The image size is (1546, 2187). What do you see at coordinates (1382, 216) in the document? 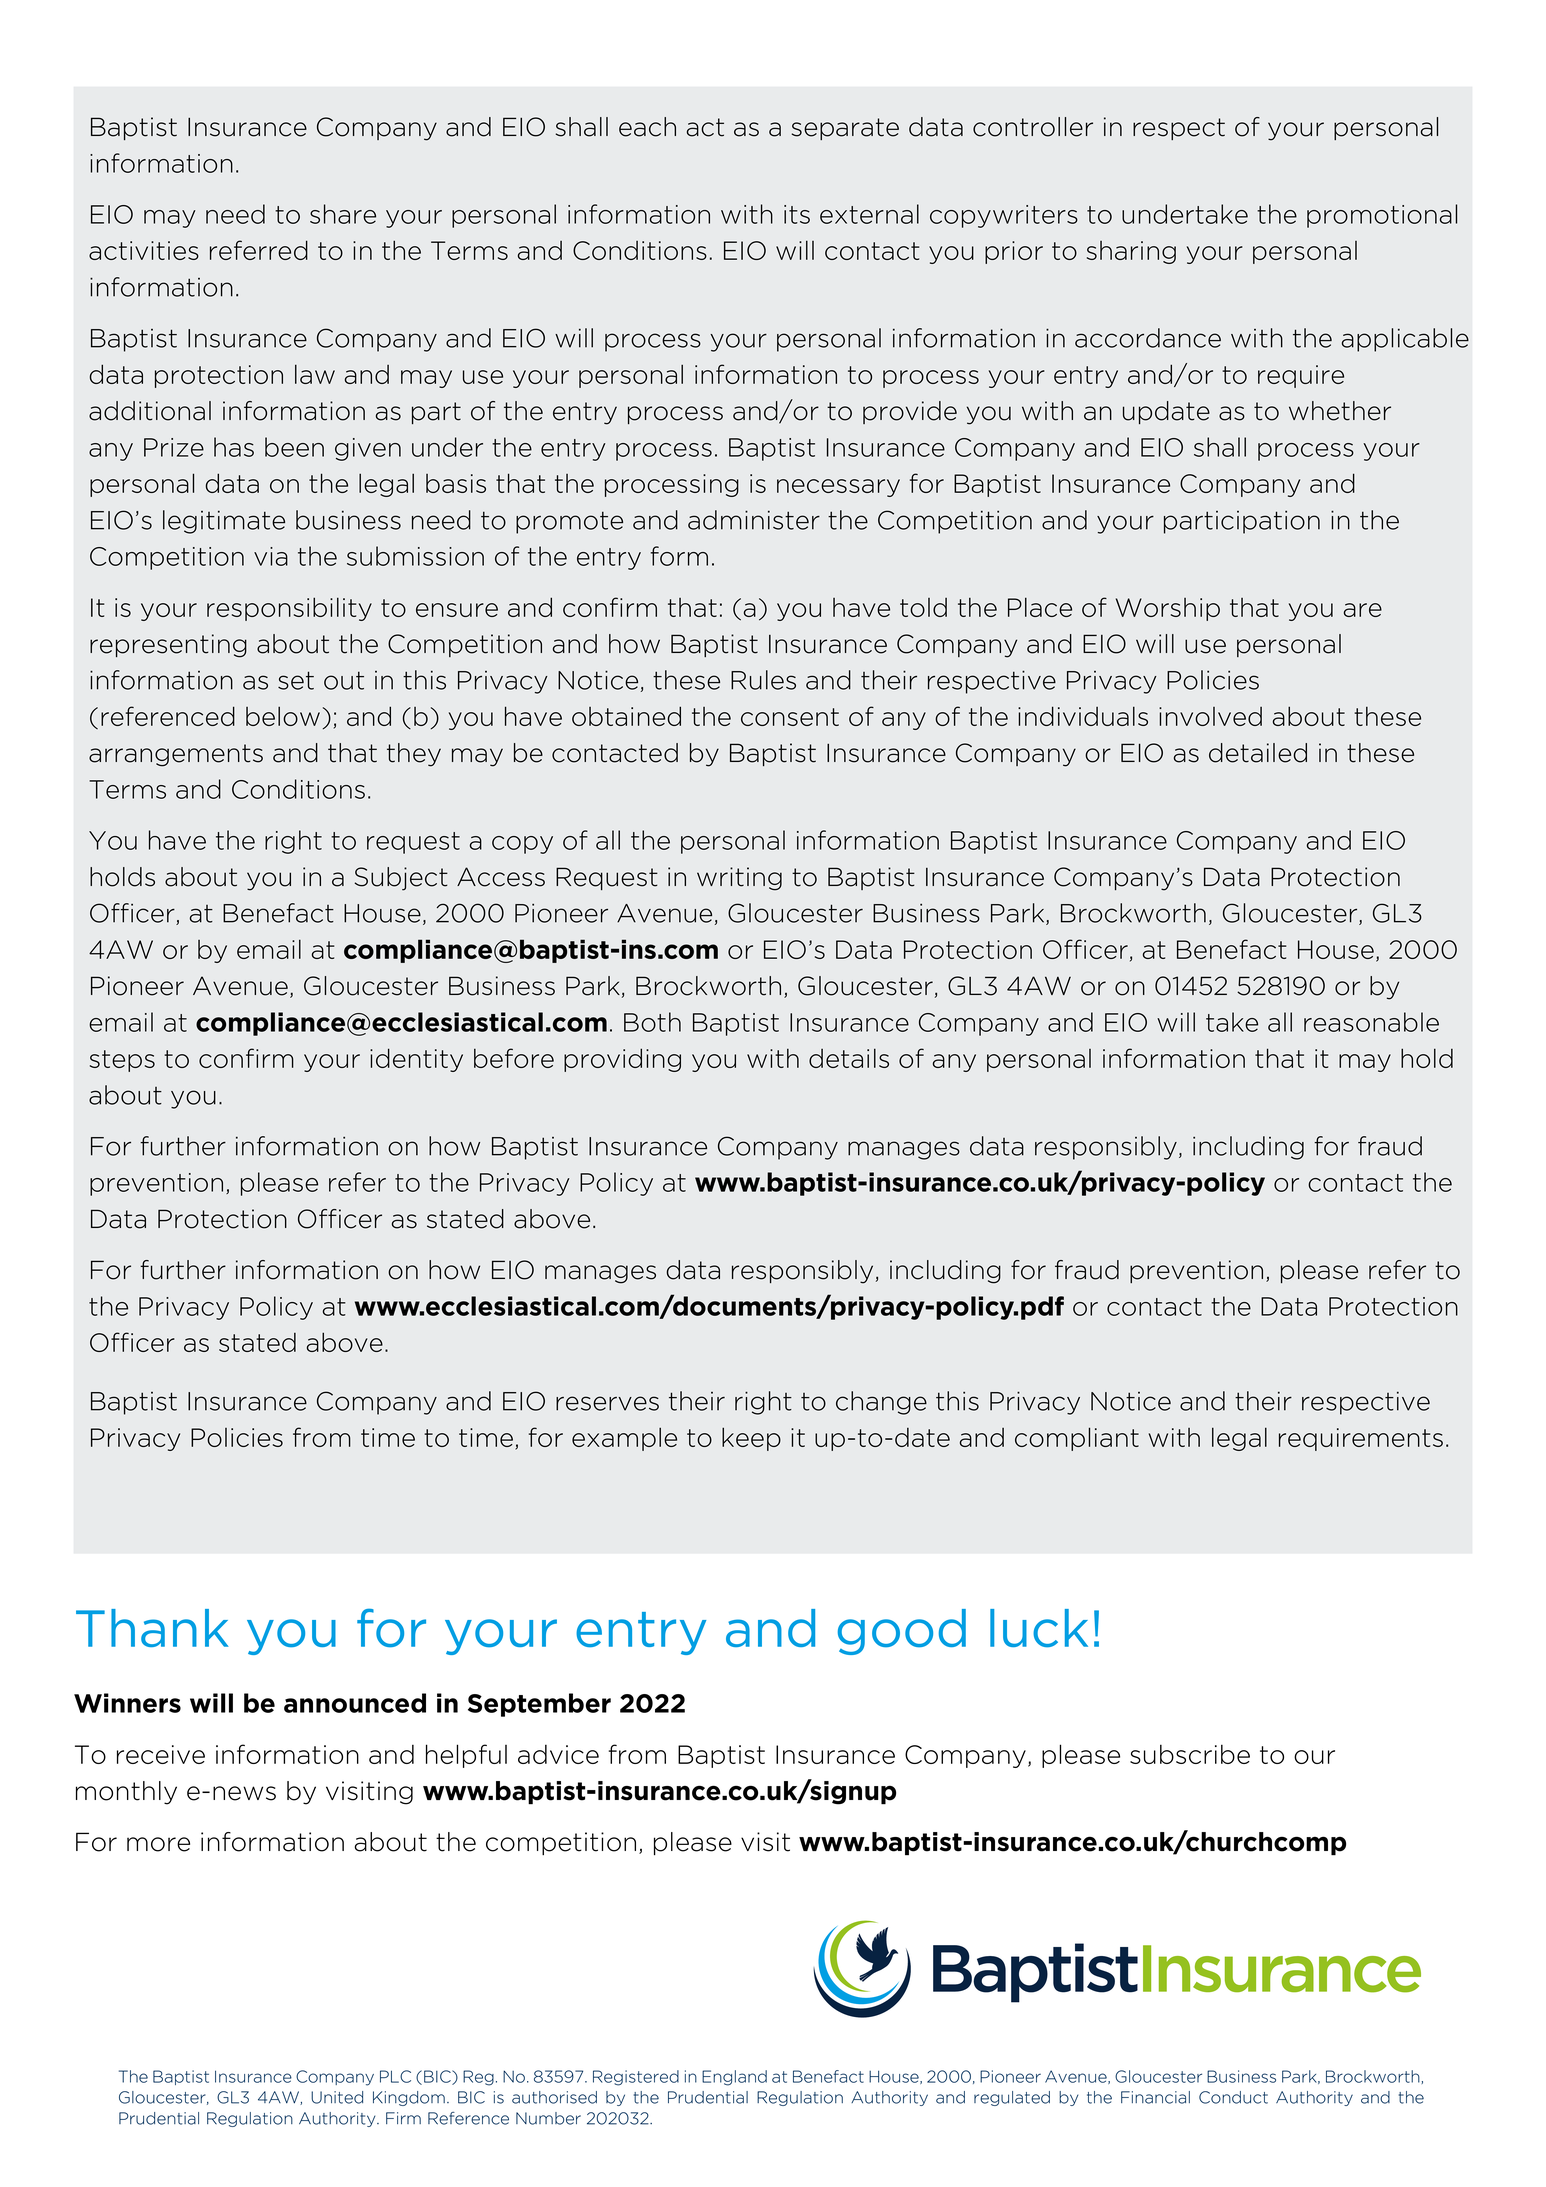
I see `promotional` at bounding box center [1382, 216].
